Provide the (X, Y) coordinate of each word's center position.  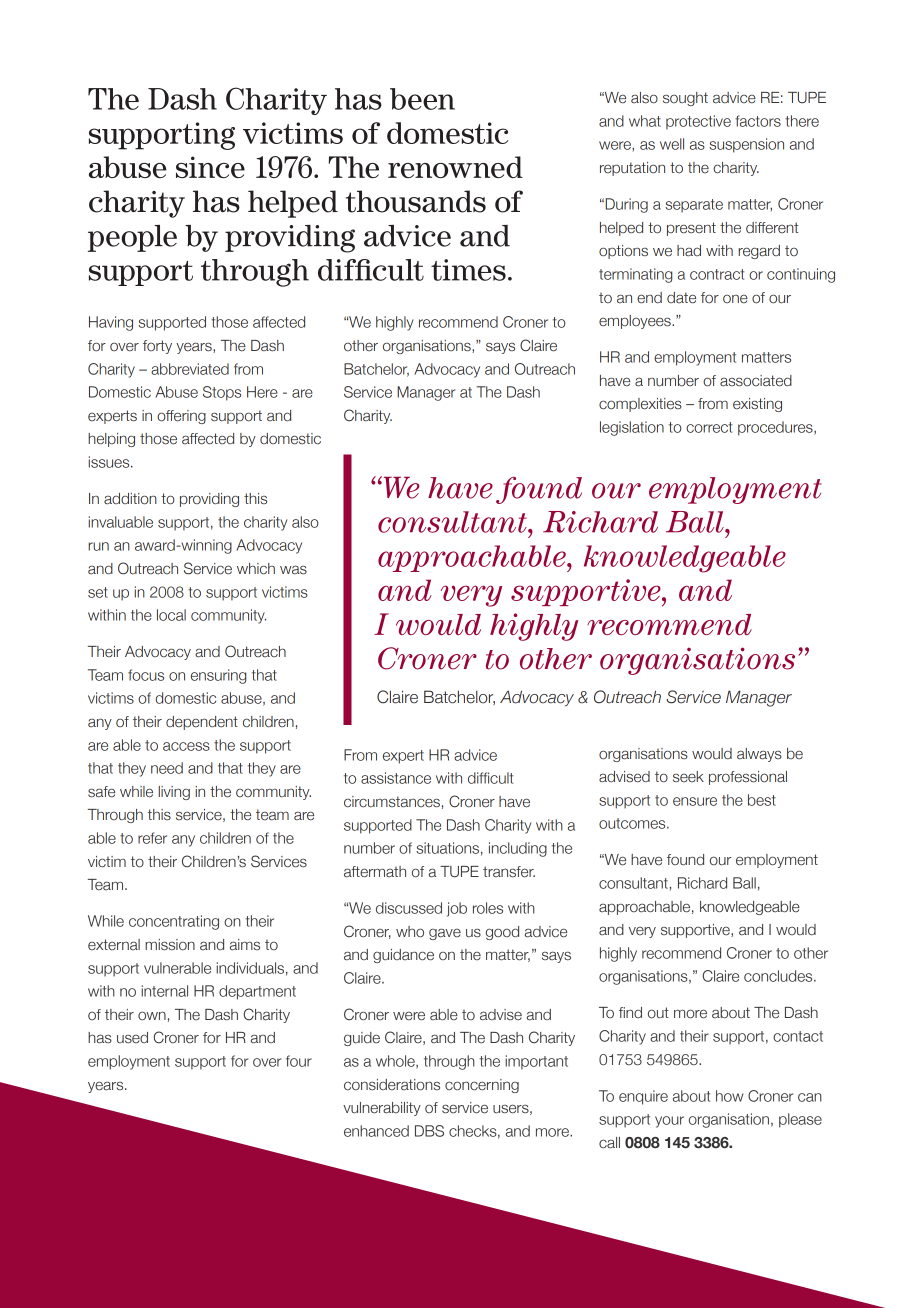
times (468, 270)
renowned (455, 167)
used (132, 1037)
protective (698, 122)
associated (756, 381)
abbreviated (190, 369)
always (759, 755)
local (171, 615)
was (293, 570)
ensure (695, 801)
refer (152, 838)
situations (447, 848)
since (210, 167)
